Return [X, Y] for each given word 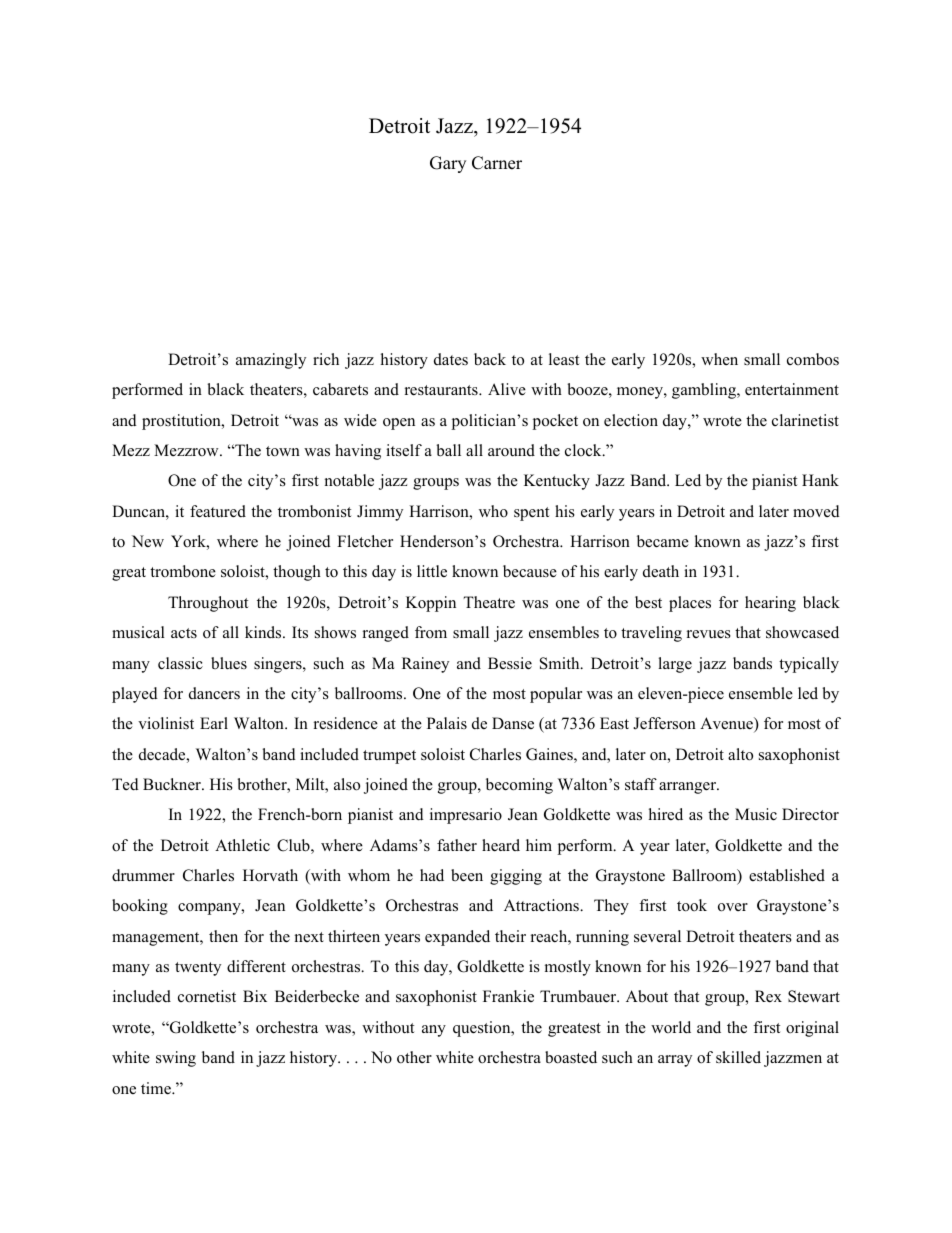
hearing [770, 604]
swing [176, 1059]
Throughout [208, 604]
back [490, 359]
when [719, 359]
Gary [448, 164]
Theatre [489, 602]
